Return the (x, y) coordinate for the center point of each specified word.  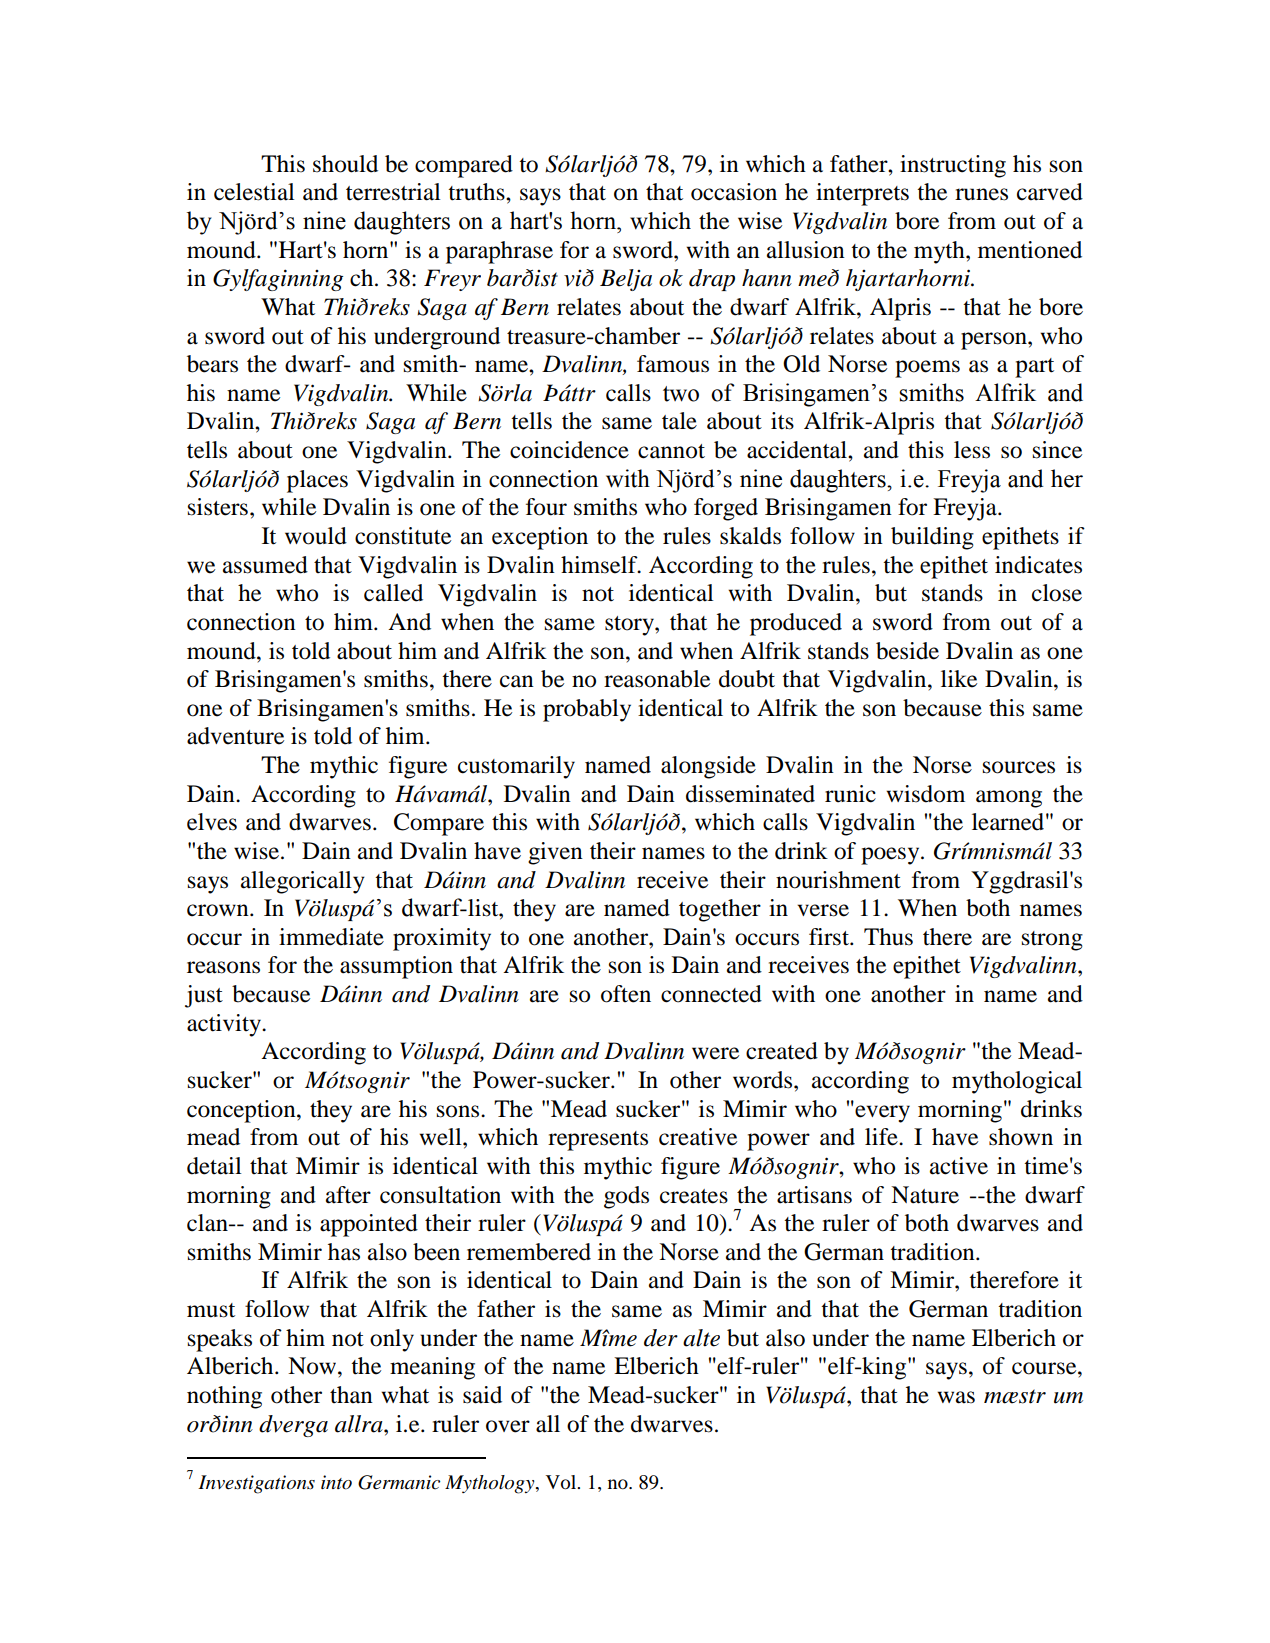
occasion (734, 192)
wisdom (925, 794)
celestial (254, 192)
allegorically (303, 882)
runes (981, 194)
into (336, 1482)
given (555, 853)
